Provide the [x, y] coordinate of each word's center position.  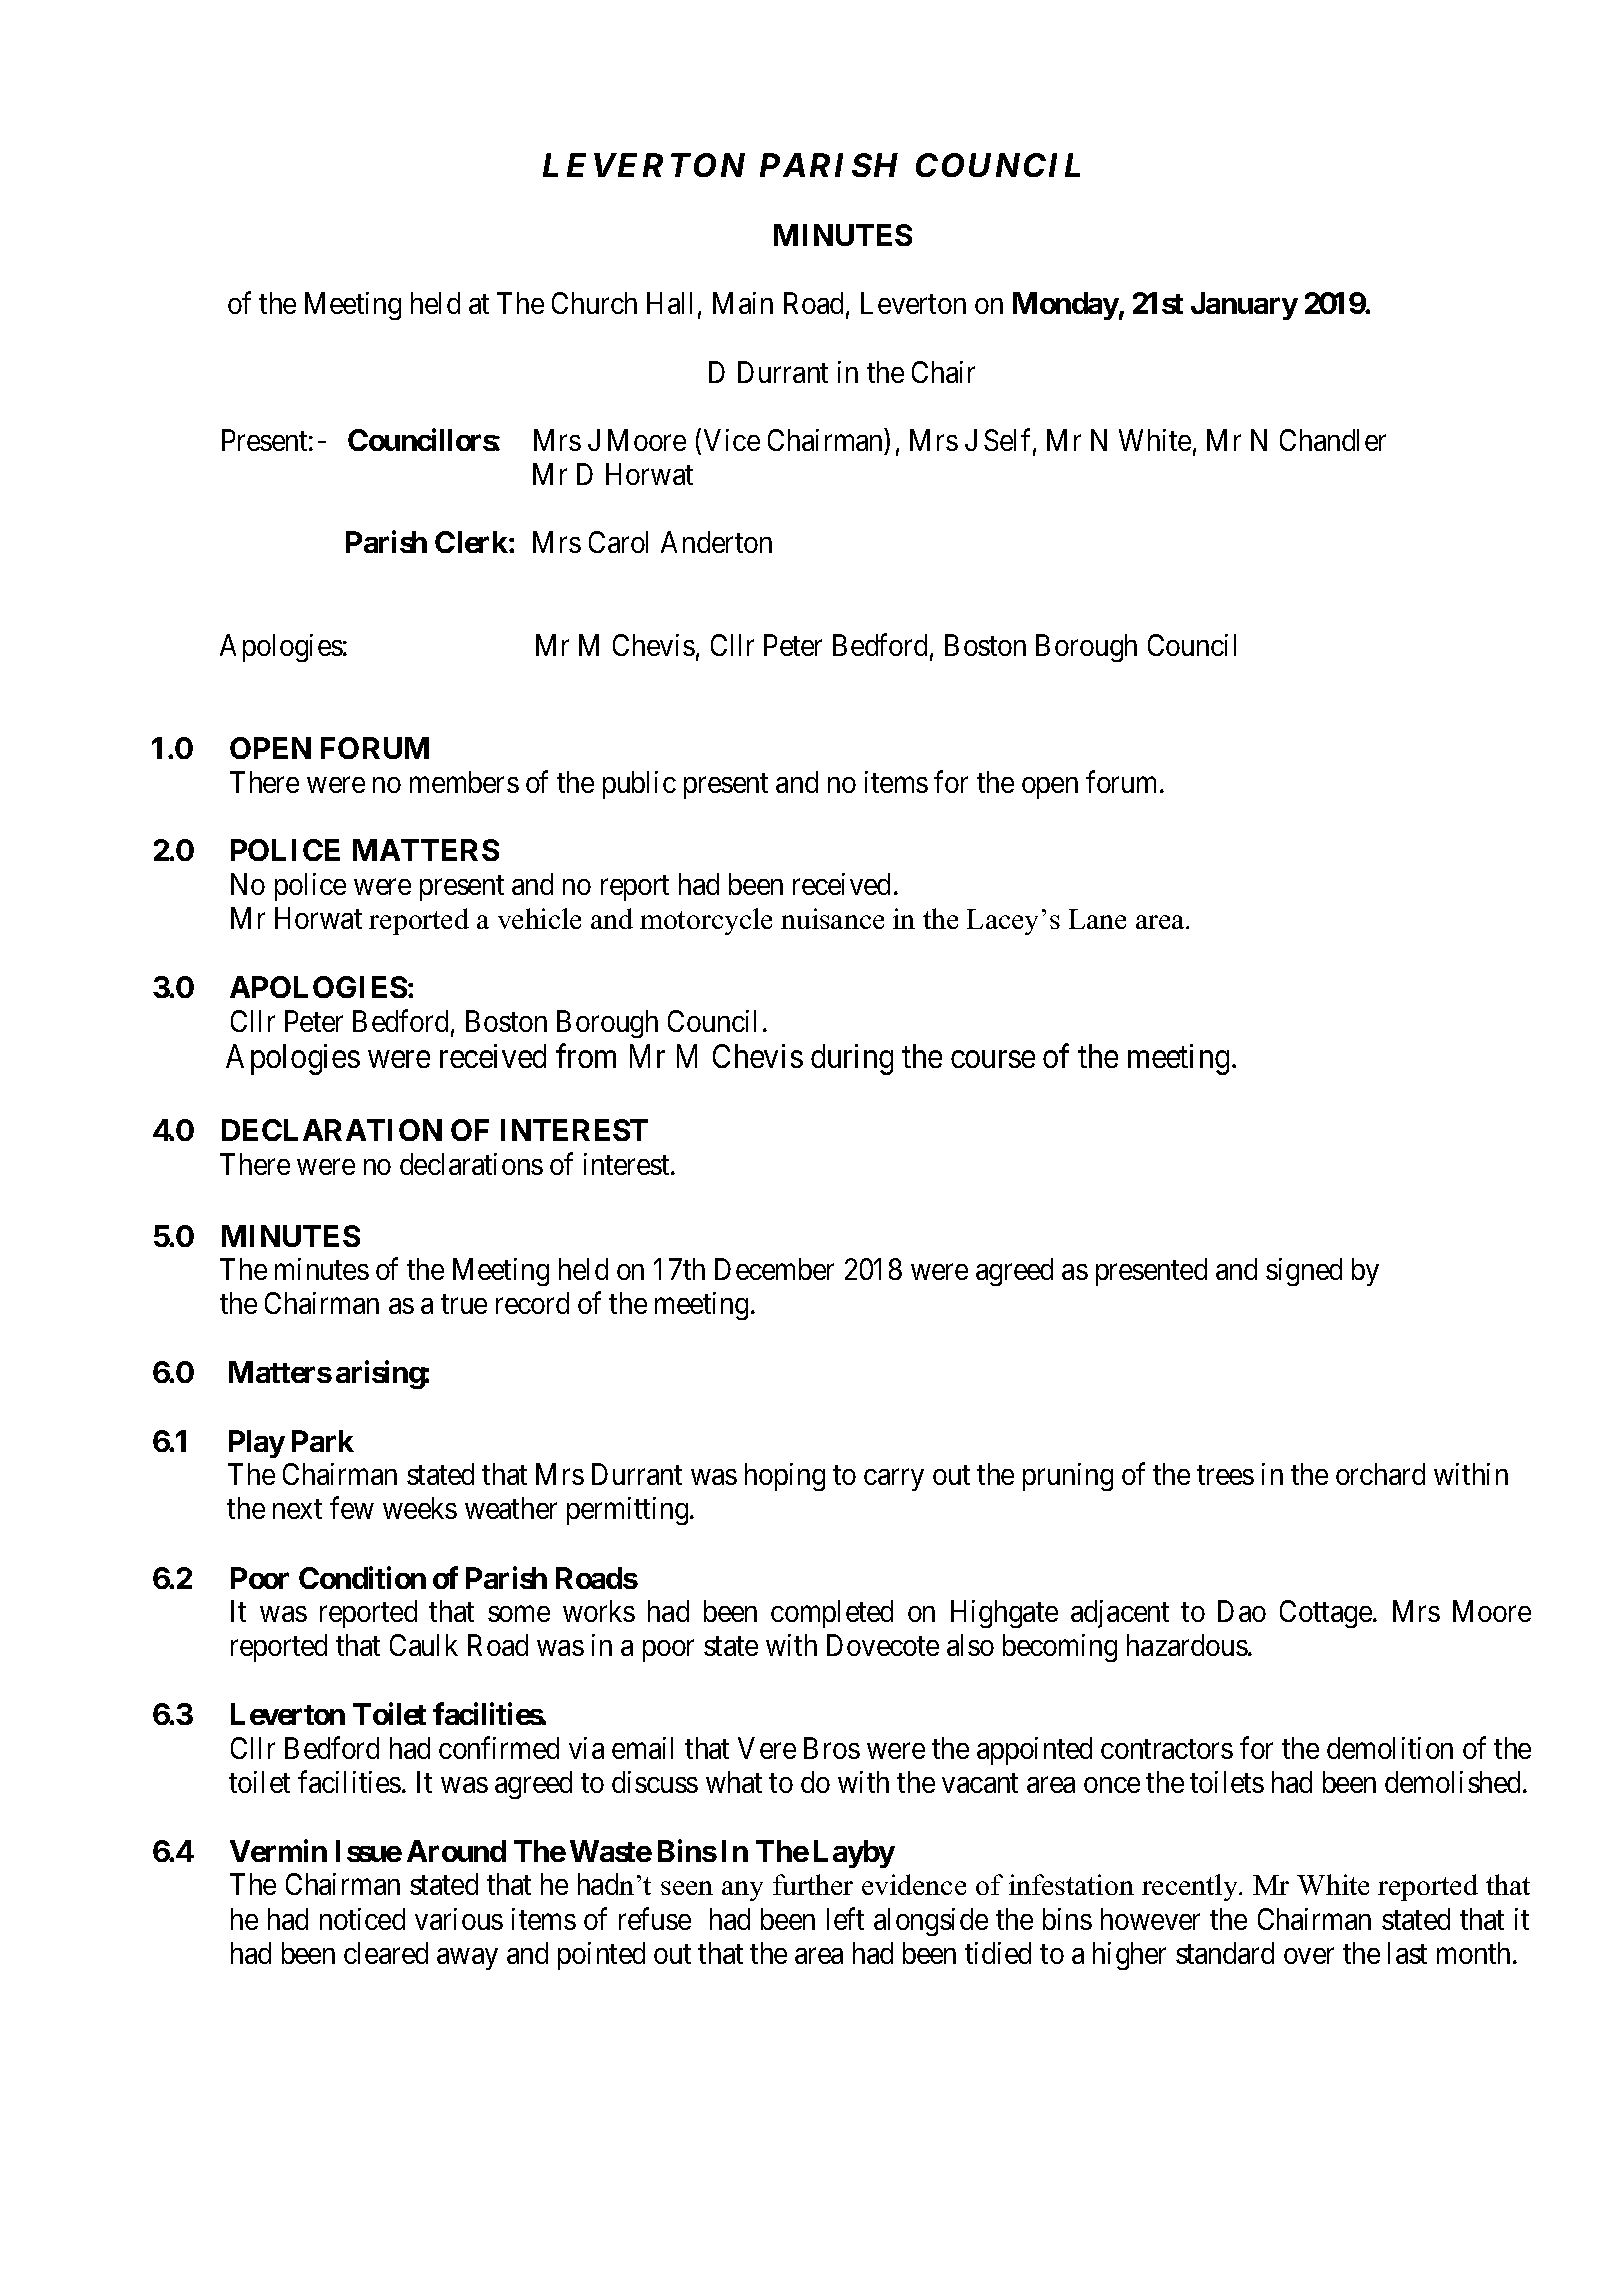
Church [594, 303]
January [1244, 306]
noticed [362, 1919]
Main [743, 303]
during [852, 1059]
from [586, 1056]
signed [1304, 1272]
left [845, 1918]
